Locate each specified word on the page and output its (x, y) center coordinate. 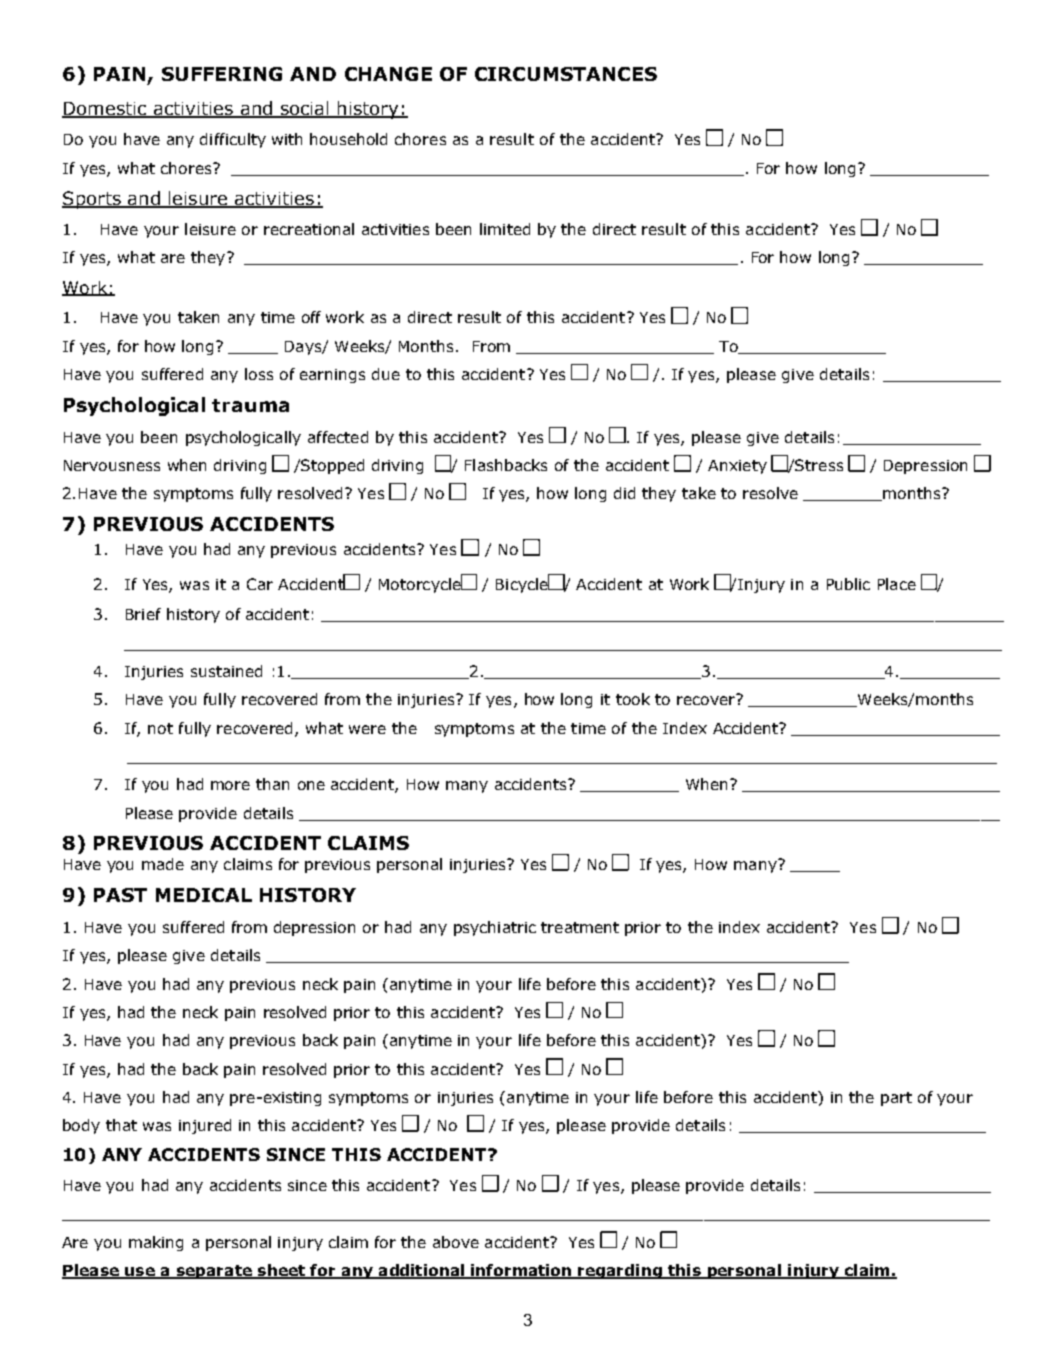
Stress (819, 465)
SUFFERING (222, 74)
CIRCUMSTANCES (566, 74)
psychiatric (495, 928)
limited (505, 229)
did (624, 493)
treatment (580, 927)
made (163, 864)
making (156, 1243)
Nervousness (112, 465)
